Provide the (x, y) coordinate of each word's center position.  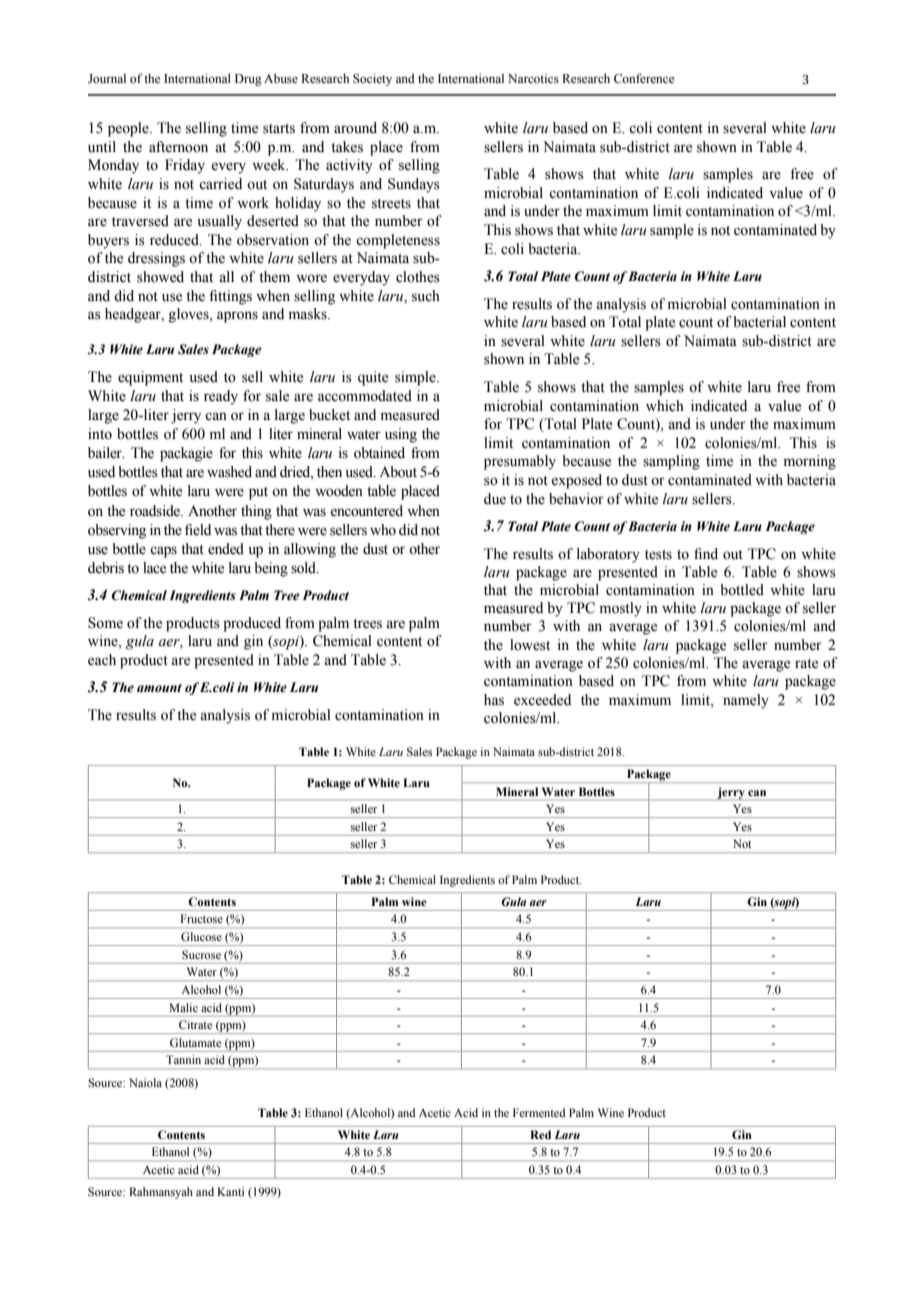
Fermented (539, 1112)
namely (746, 701)
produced (252, 624)
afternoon (178, 147)
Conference (644, 78)
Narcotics (533, 78)
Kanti (230, 1191)
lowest (530, 645)
